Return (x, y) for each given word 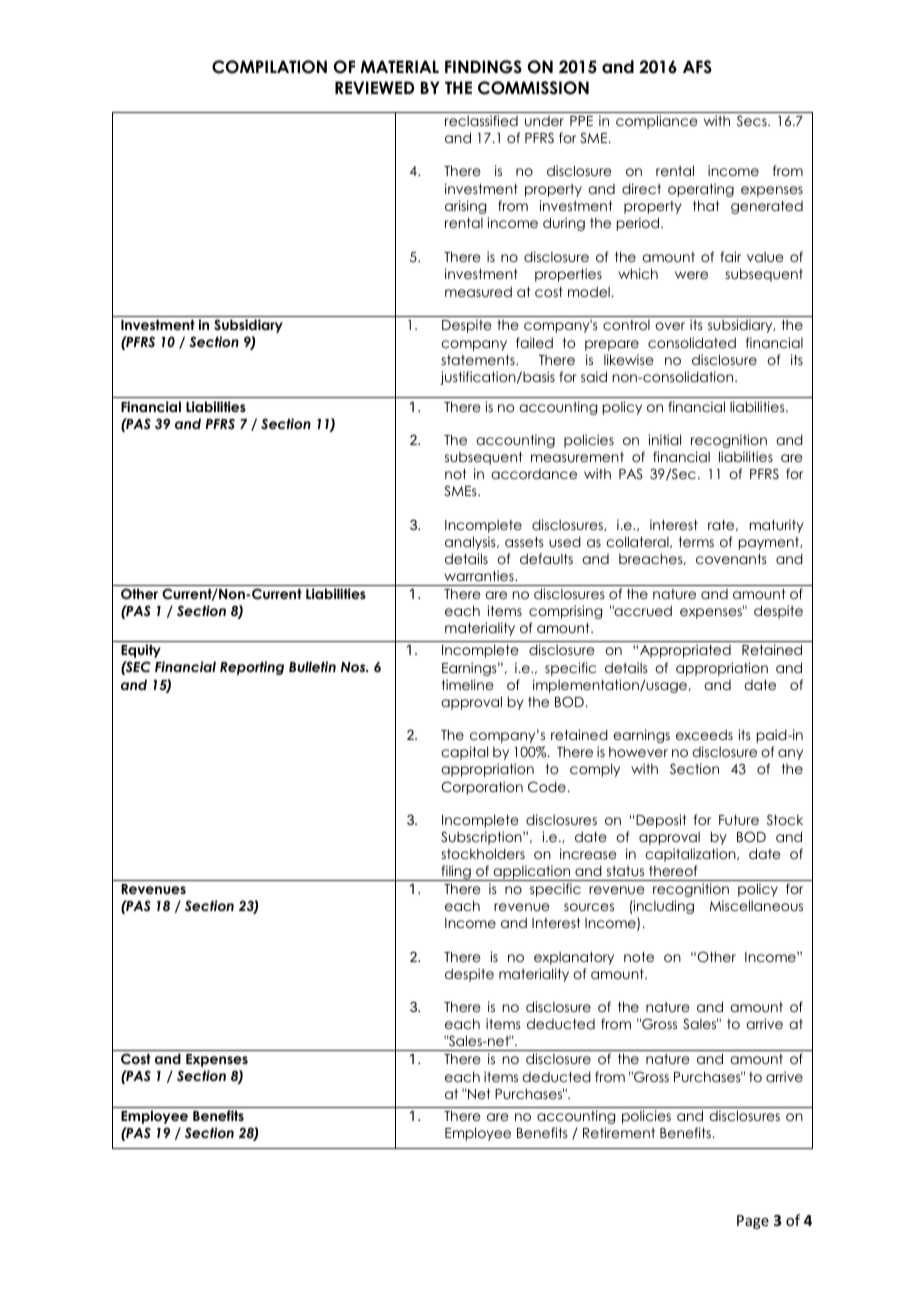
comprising (565, 612)
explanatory (574, 958)
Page (753, 1222)
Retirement (619, 1132)
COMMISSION (533, 88)
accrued (642, 610)
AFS (697, 67)
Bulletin (312, 666)
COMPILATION (269, 67)
